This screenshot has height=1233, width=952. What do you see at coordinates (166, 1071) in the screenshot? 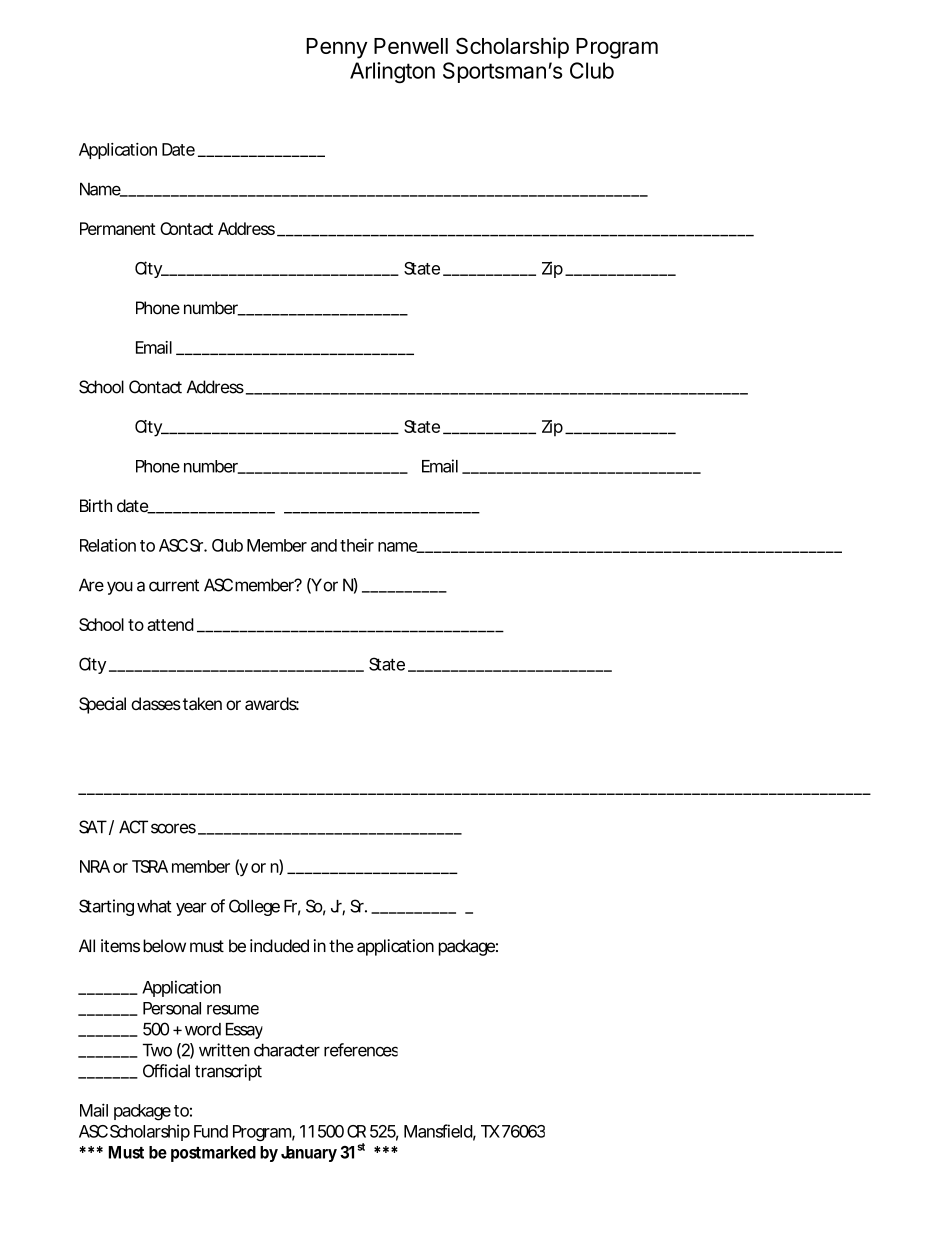
I see `Official` at bounding box center [166, 1071].
